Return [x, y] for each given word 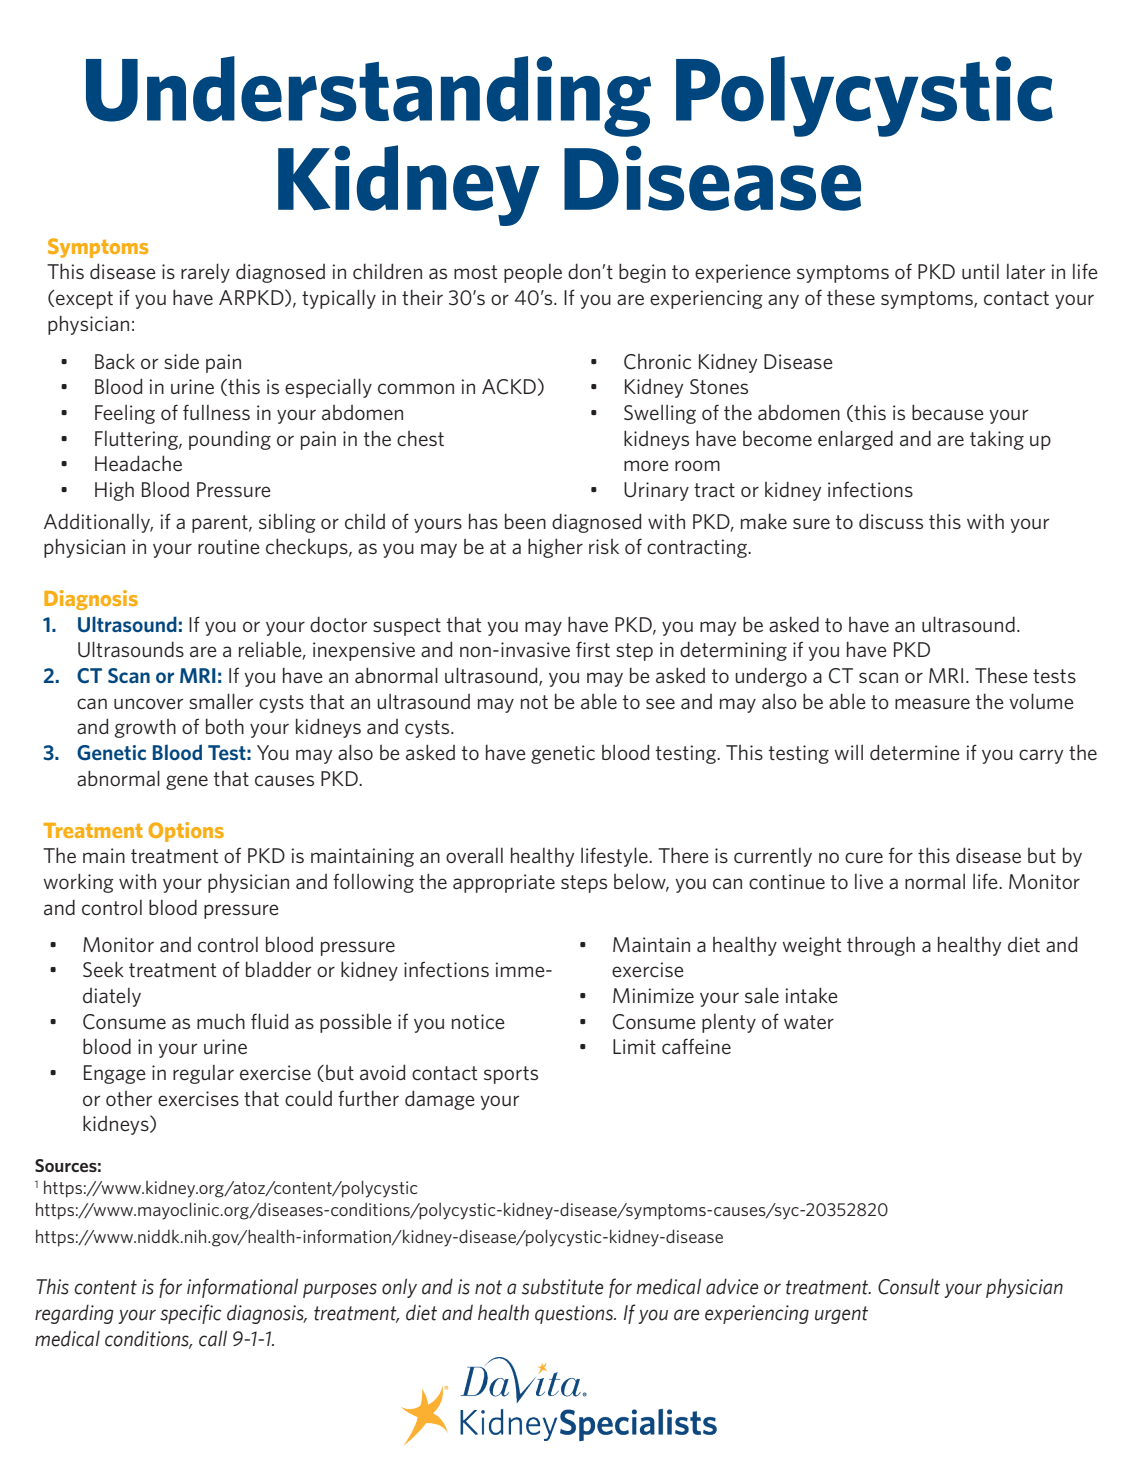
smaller [221, 701]
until [980, 271]
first [593, 649]
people [533, 273]
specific [191, 1314]
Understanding [368, 96]
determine [915, 752]
